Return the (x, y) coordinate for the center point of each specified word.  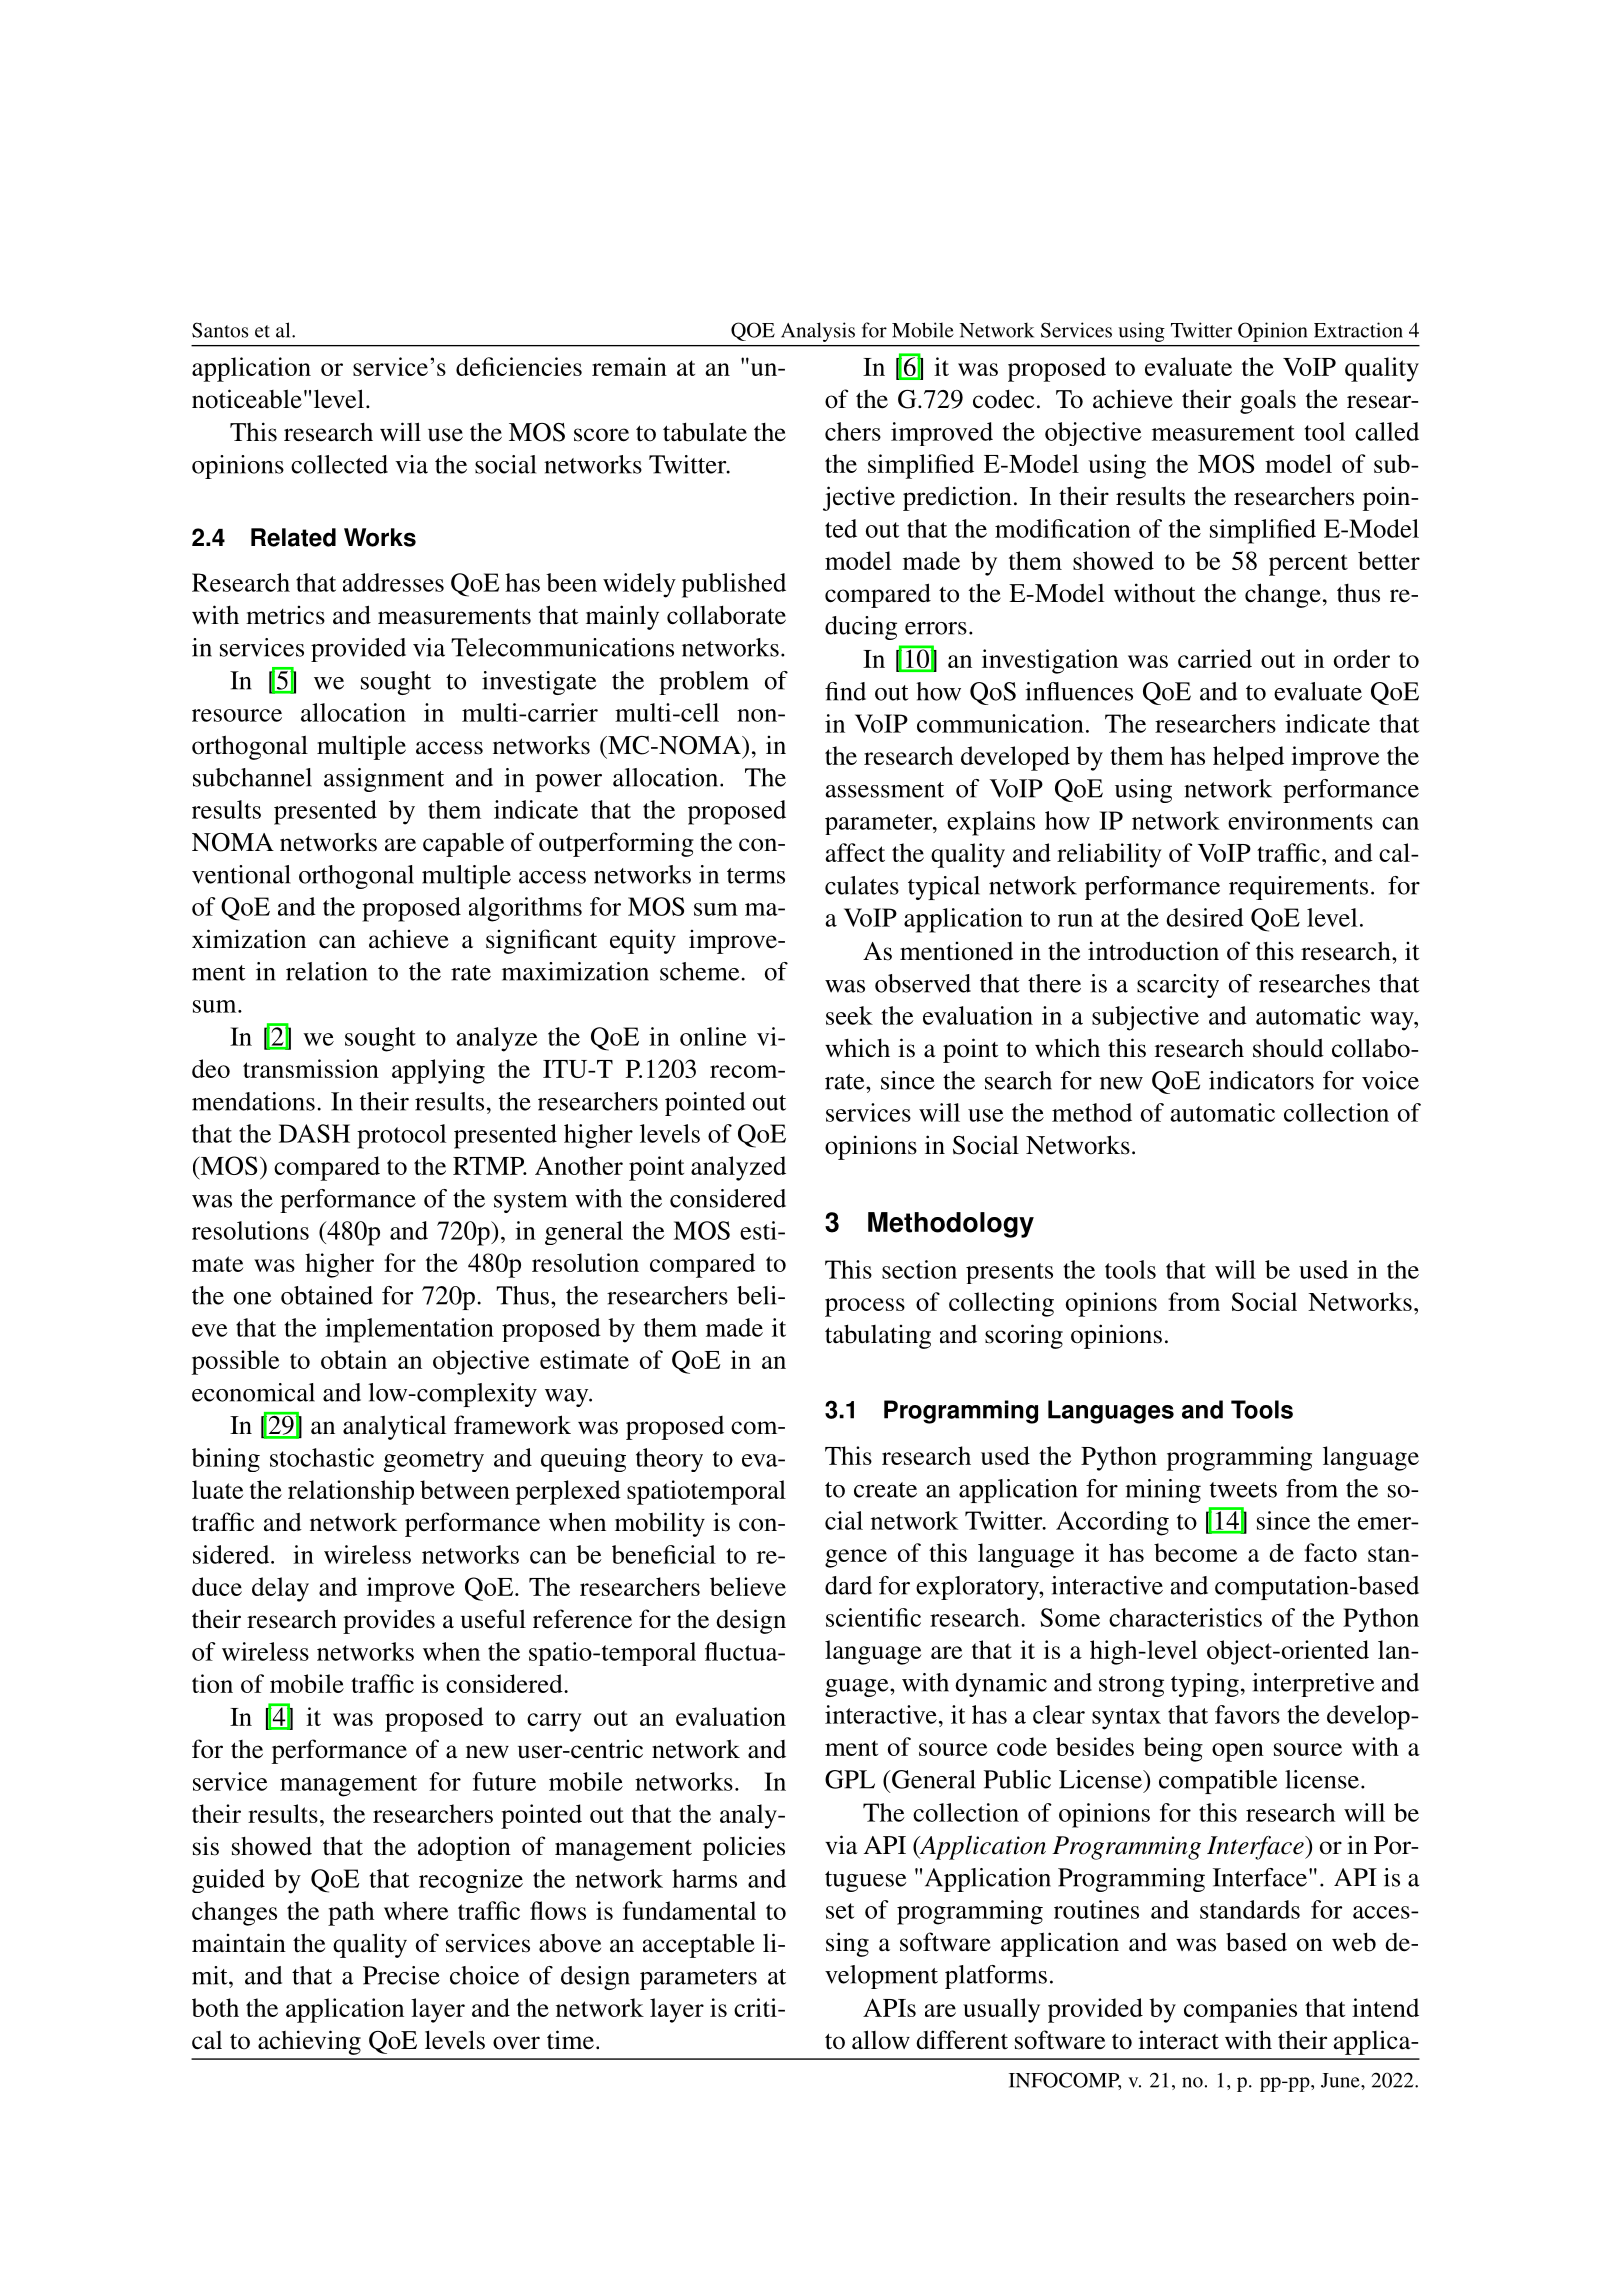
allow (881, 2040)
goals (1268, 401)
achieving (309, 2042)
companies (1240, 2010)
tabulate (705, 432)
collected (339, 464)
